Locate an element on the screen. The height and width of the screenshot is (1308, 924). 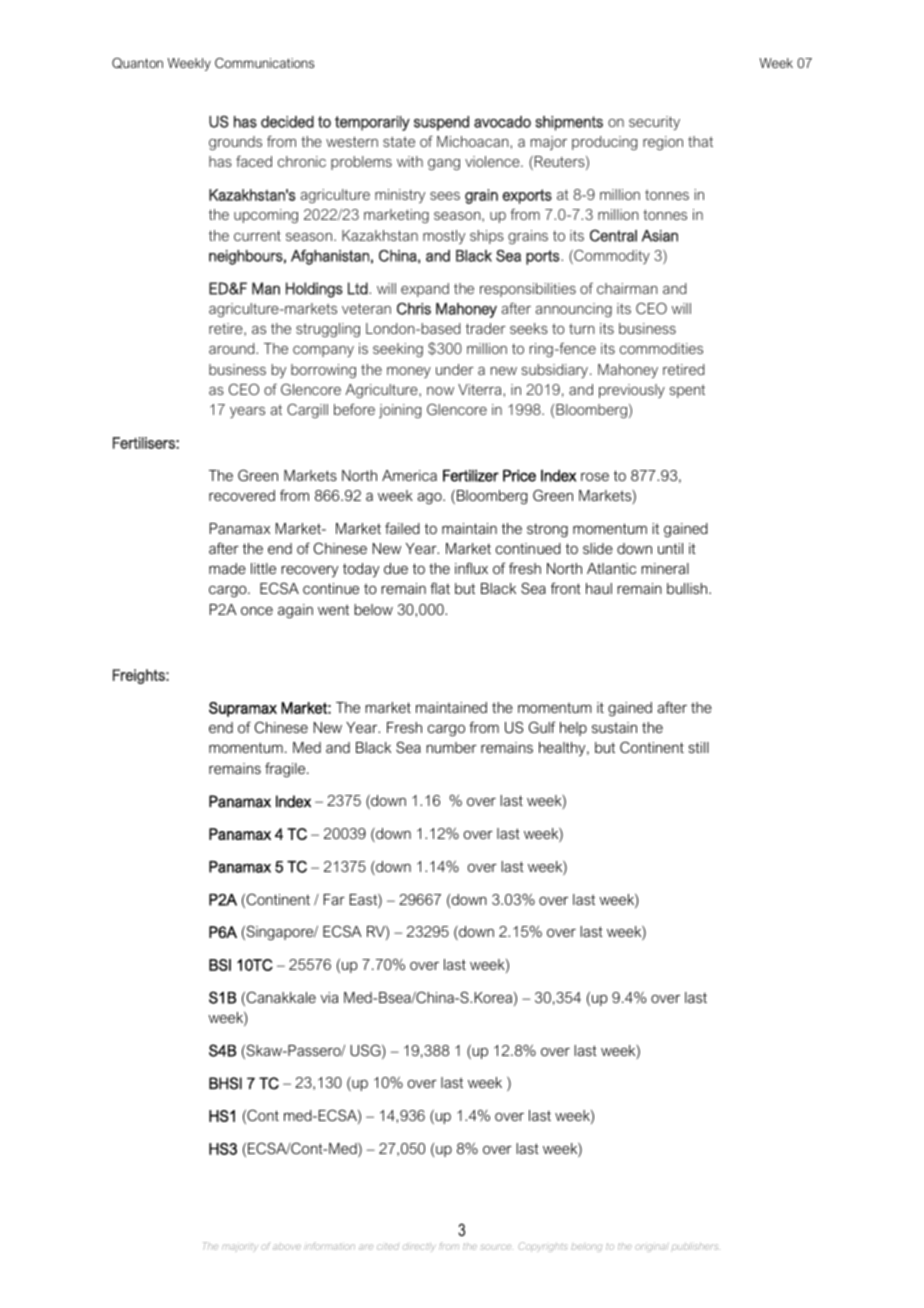
source is located at coordinates (497, 1247).
